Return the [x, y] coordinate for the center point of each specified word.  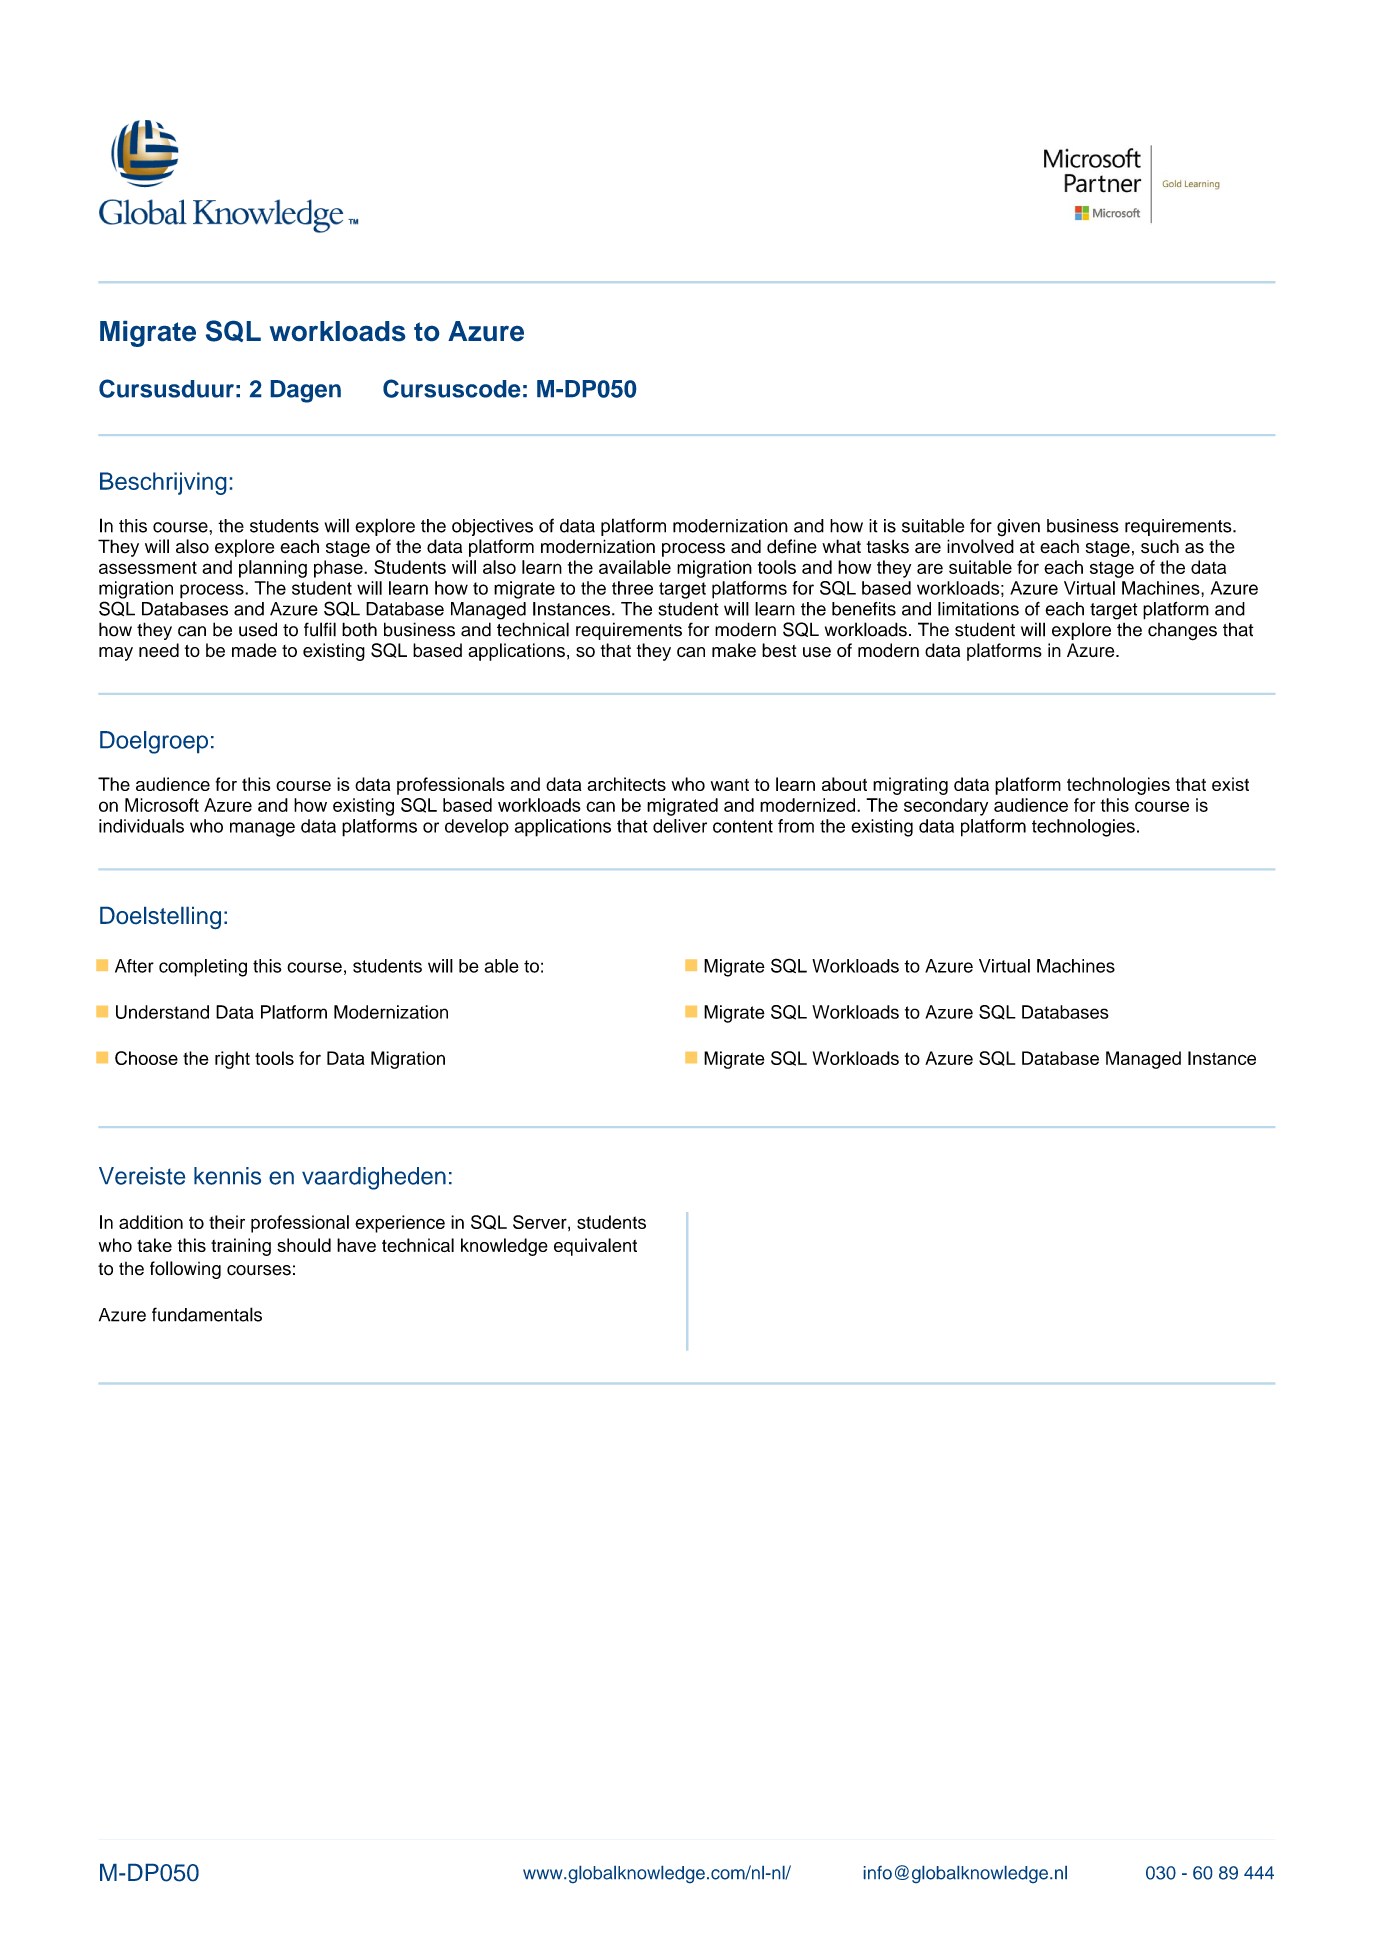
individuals [141, 826]
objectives [492, 527]
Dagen [306, 391]
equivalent [595, 1247]
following [185, 1270]
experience [400, 1224]
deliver [680, 826]
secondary [946, 807]
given [1018, 528]
